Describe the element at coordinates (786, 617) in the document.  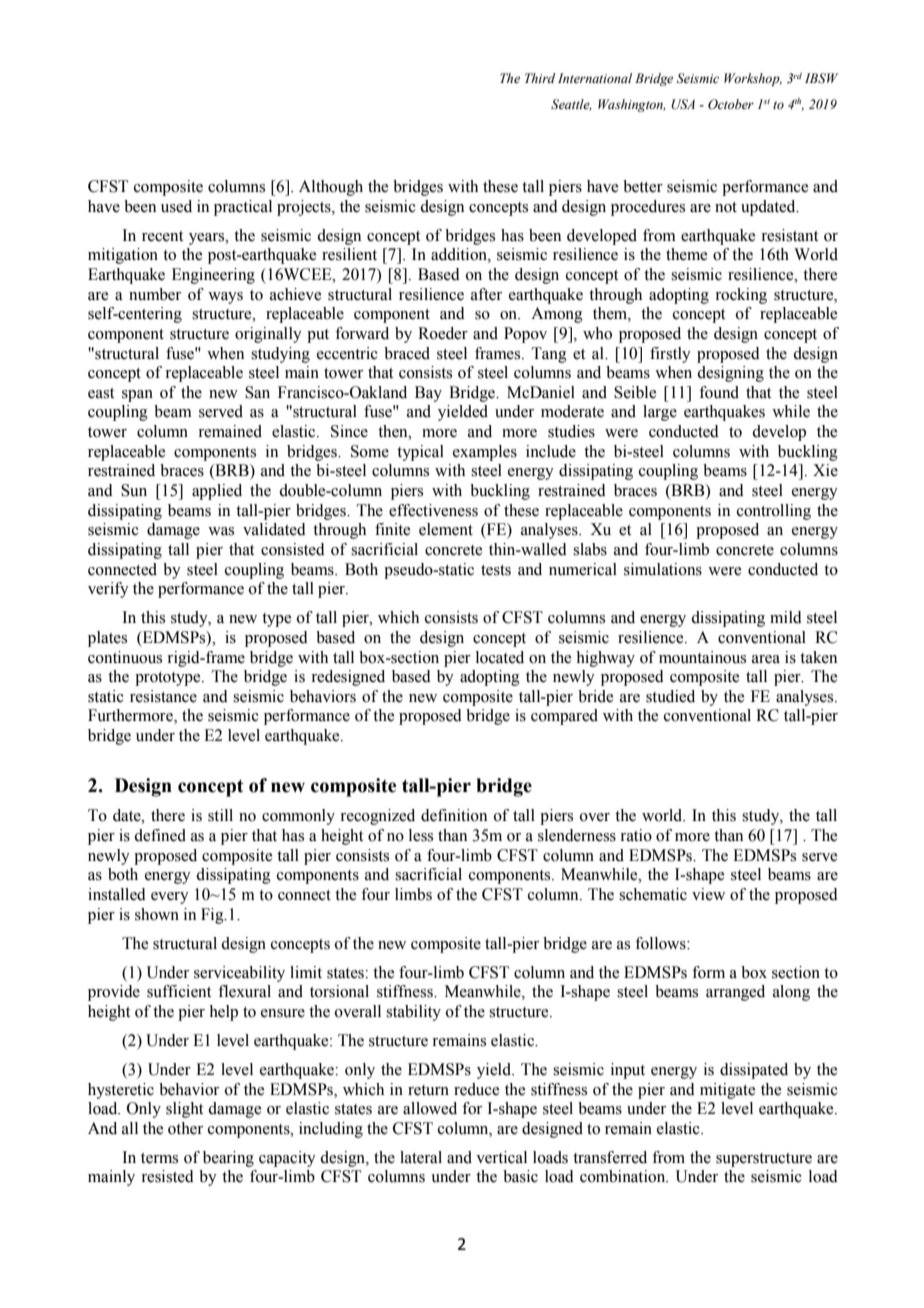
I see `mild` at that location.
